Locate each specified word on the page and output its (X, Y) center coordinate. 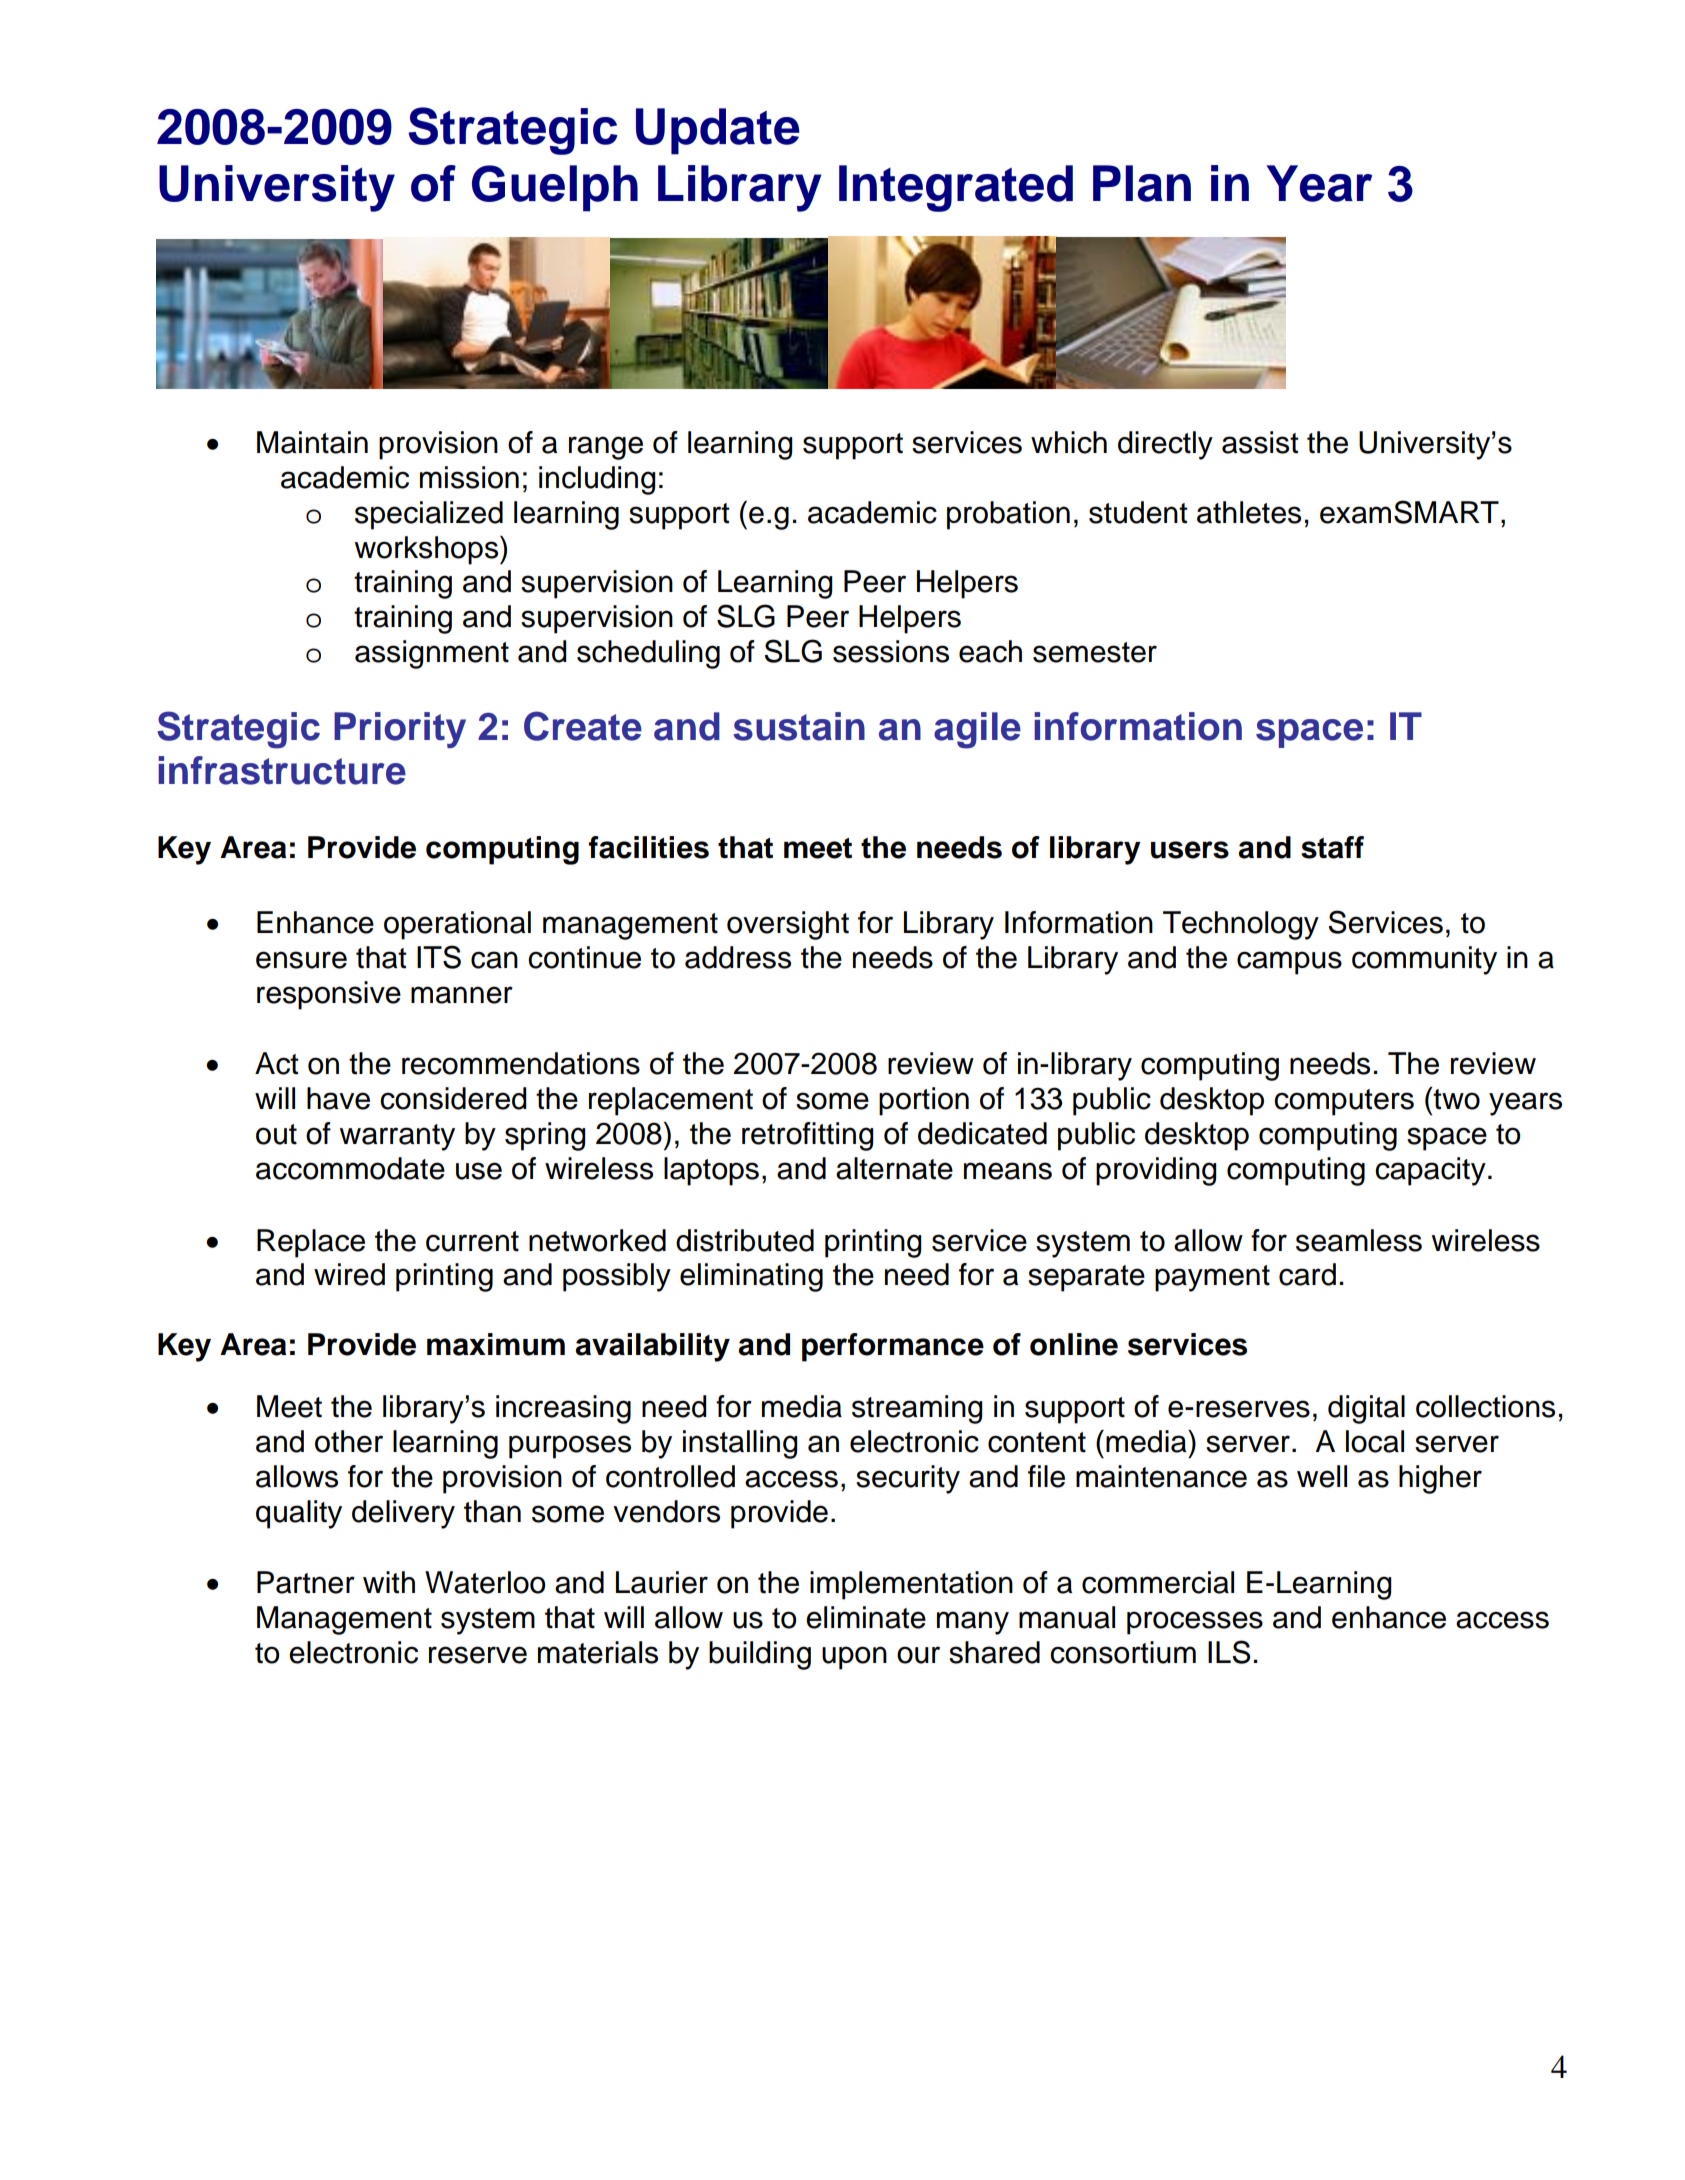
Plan (1142, 183)
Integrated (956, 188)
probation (1008, 515)
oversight (788, 925)
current (472, 1241)
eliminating (751, 1277)
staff (1332, 847)
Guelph (555, 188)
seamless (1359, 1240)
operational (457, 925)
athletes (1249, 512)
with (389, 1582)
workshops (428, 550)
